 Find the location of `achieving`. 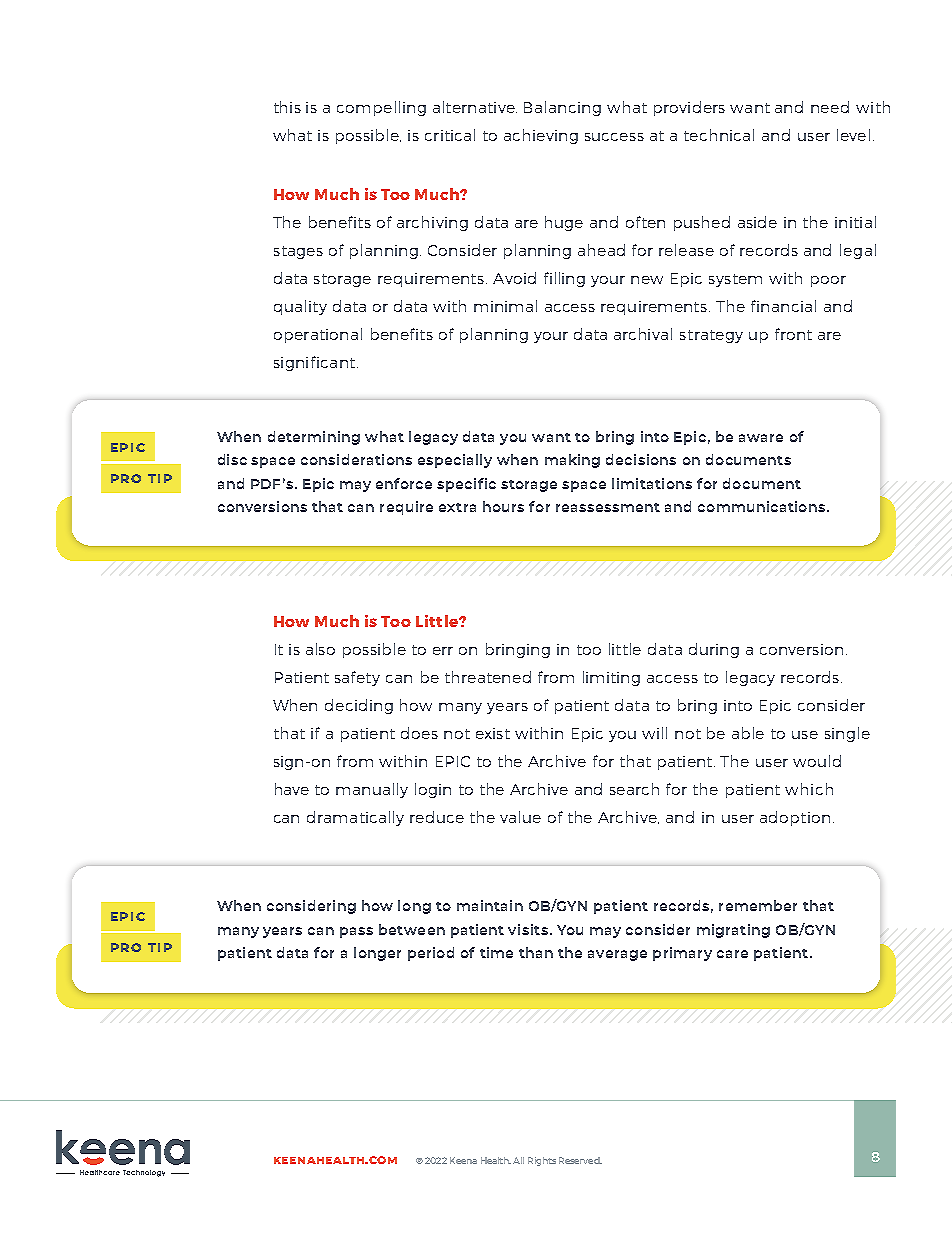

achieving is located at coordinates (541, 136).
